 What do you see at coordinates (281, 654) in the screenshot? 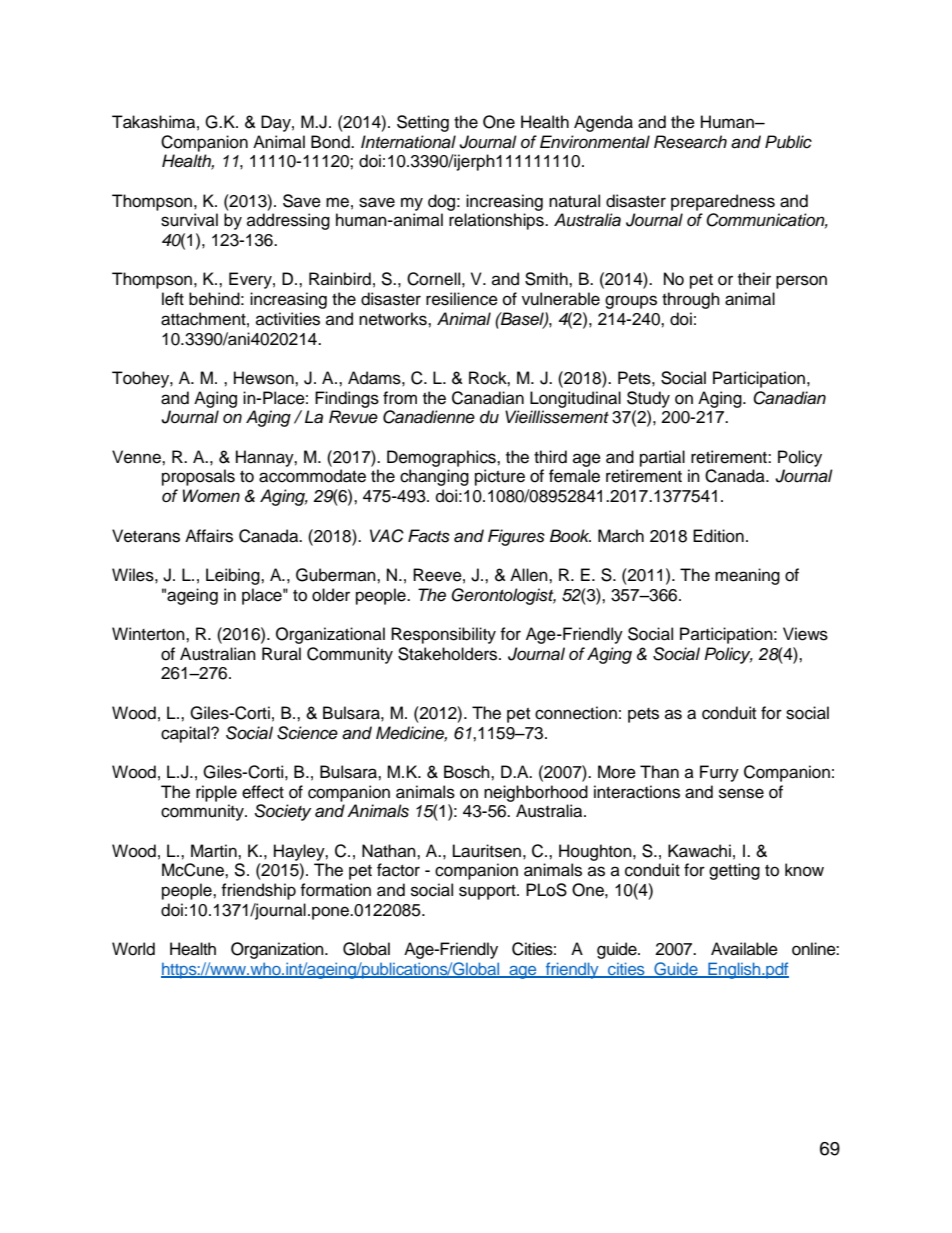
I see `Rural` at bounding box center [281, 654].
